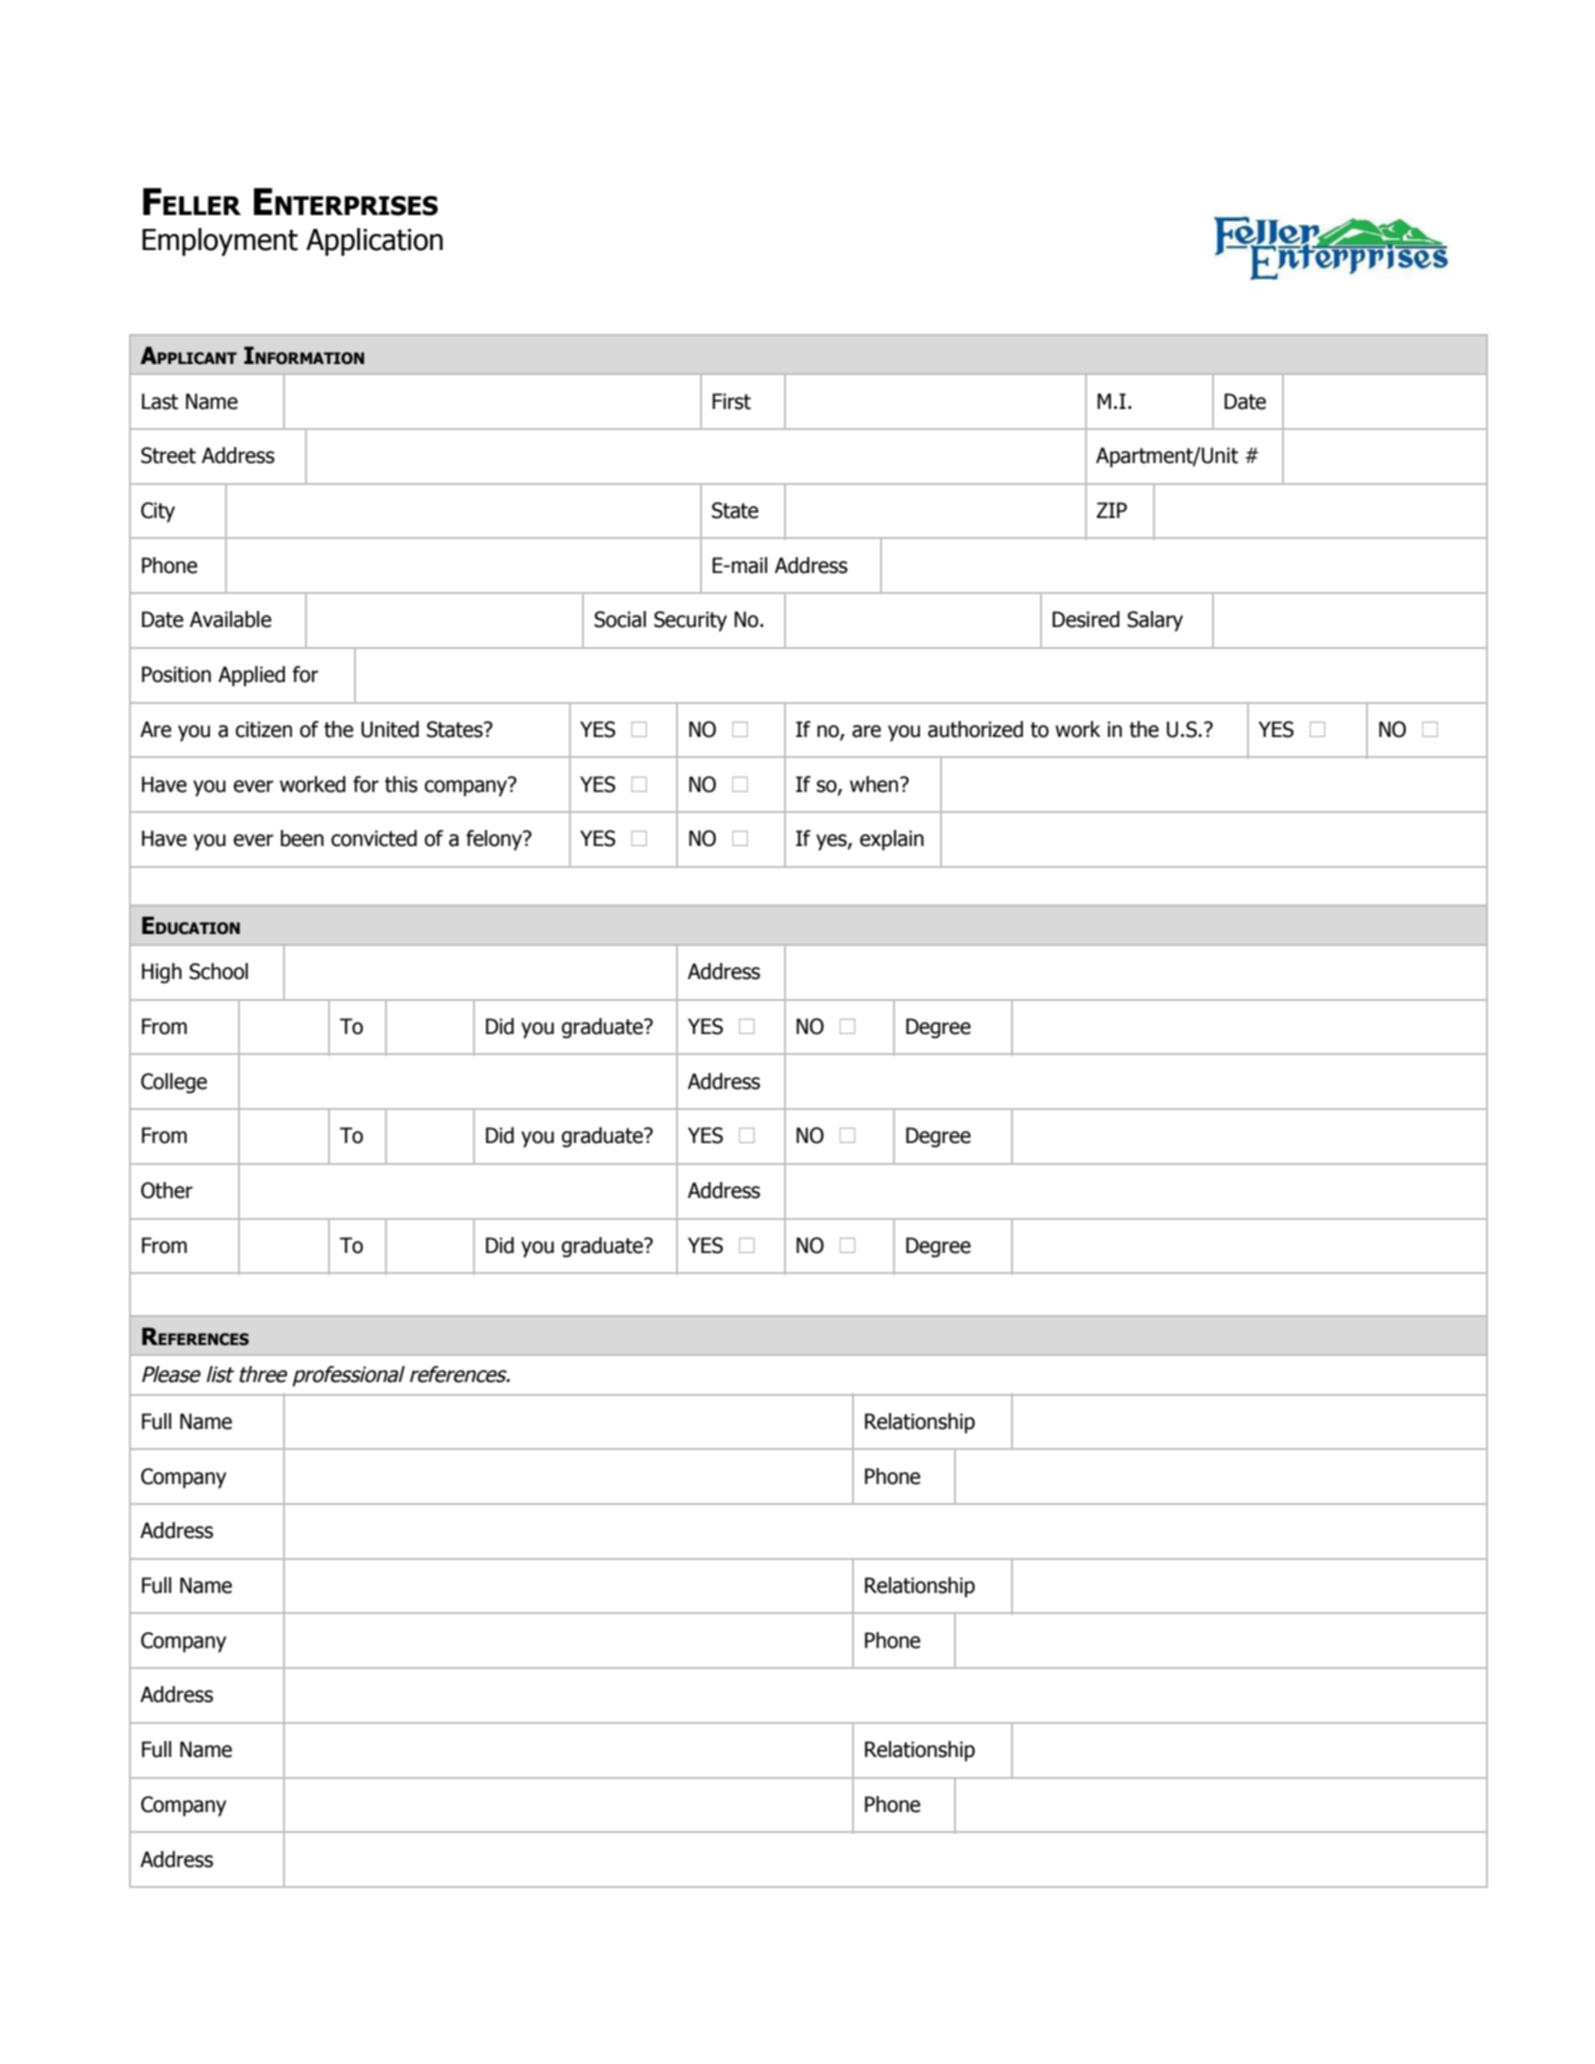 This screenshot has width=1595, height=2064. What do you see at coordinates (690, 621) in the screenshot?
I see `Security` at bounding box center [690, 621].
